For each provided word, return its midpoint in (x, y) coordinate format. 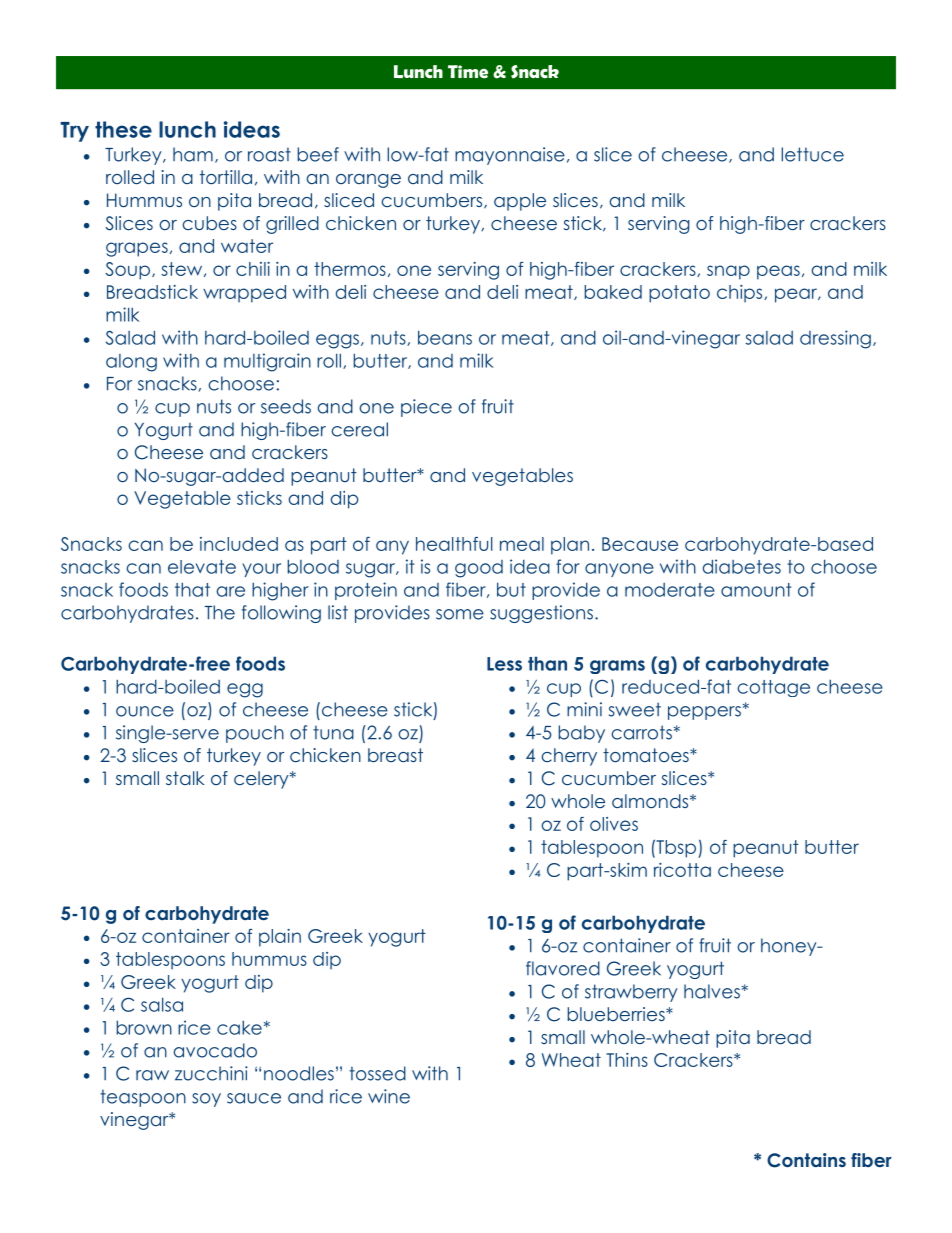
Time (468, 72)
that (192, 589)
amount (756, 590)
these (123, 129)
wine (389, 1096)
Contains (806, 1160)
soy (206, 1100)
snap (728, 272)
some (460, 614)
